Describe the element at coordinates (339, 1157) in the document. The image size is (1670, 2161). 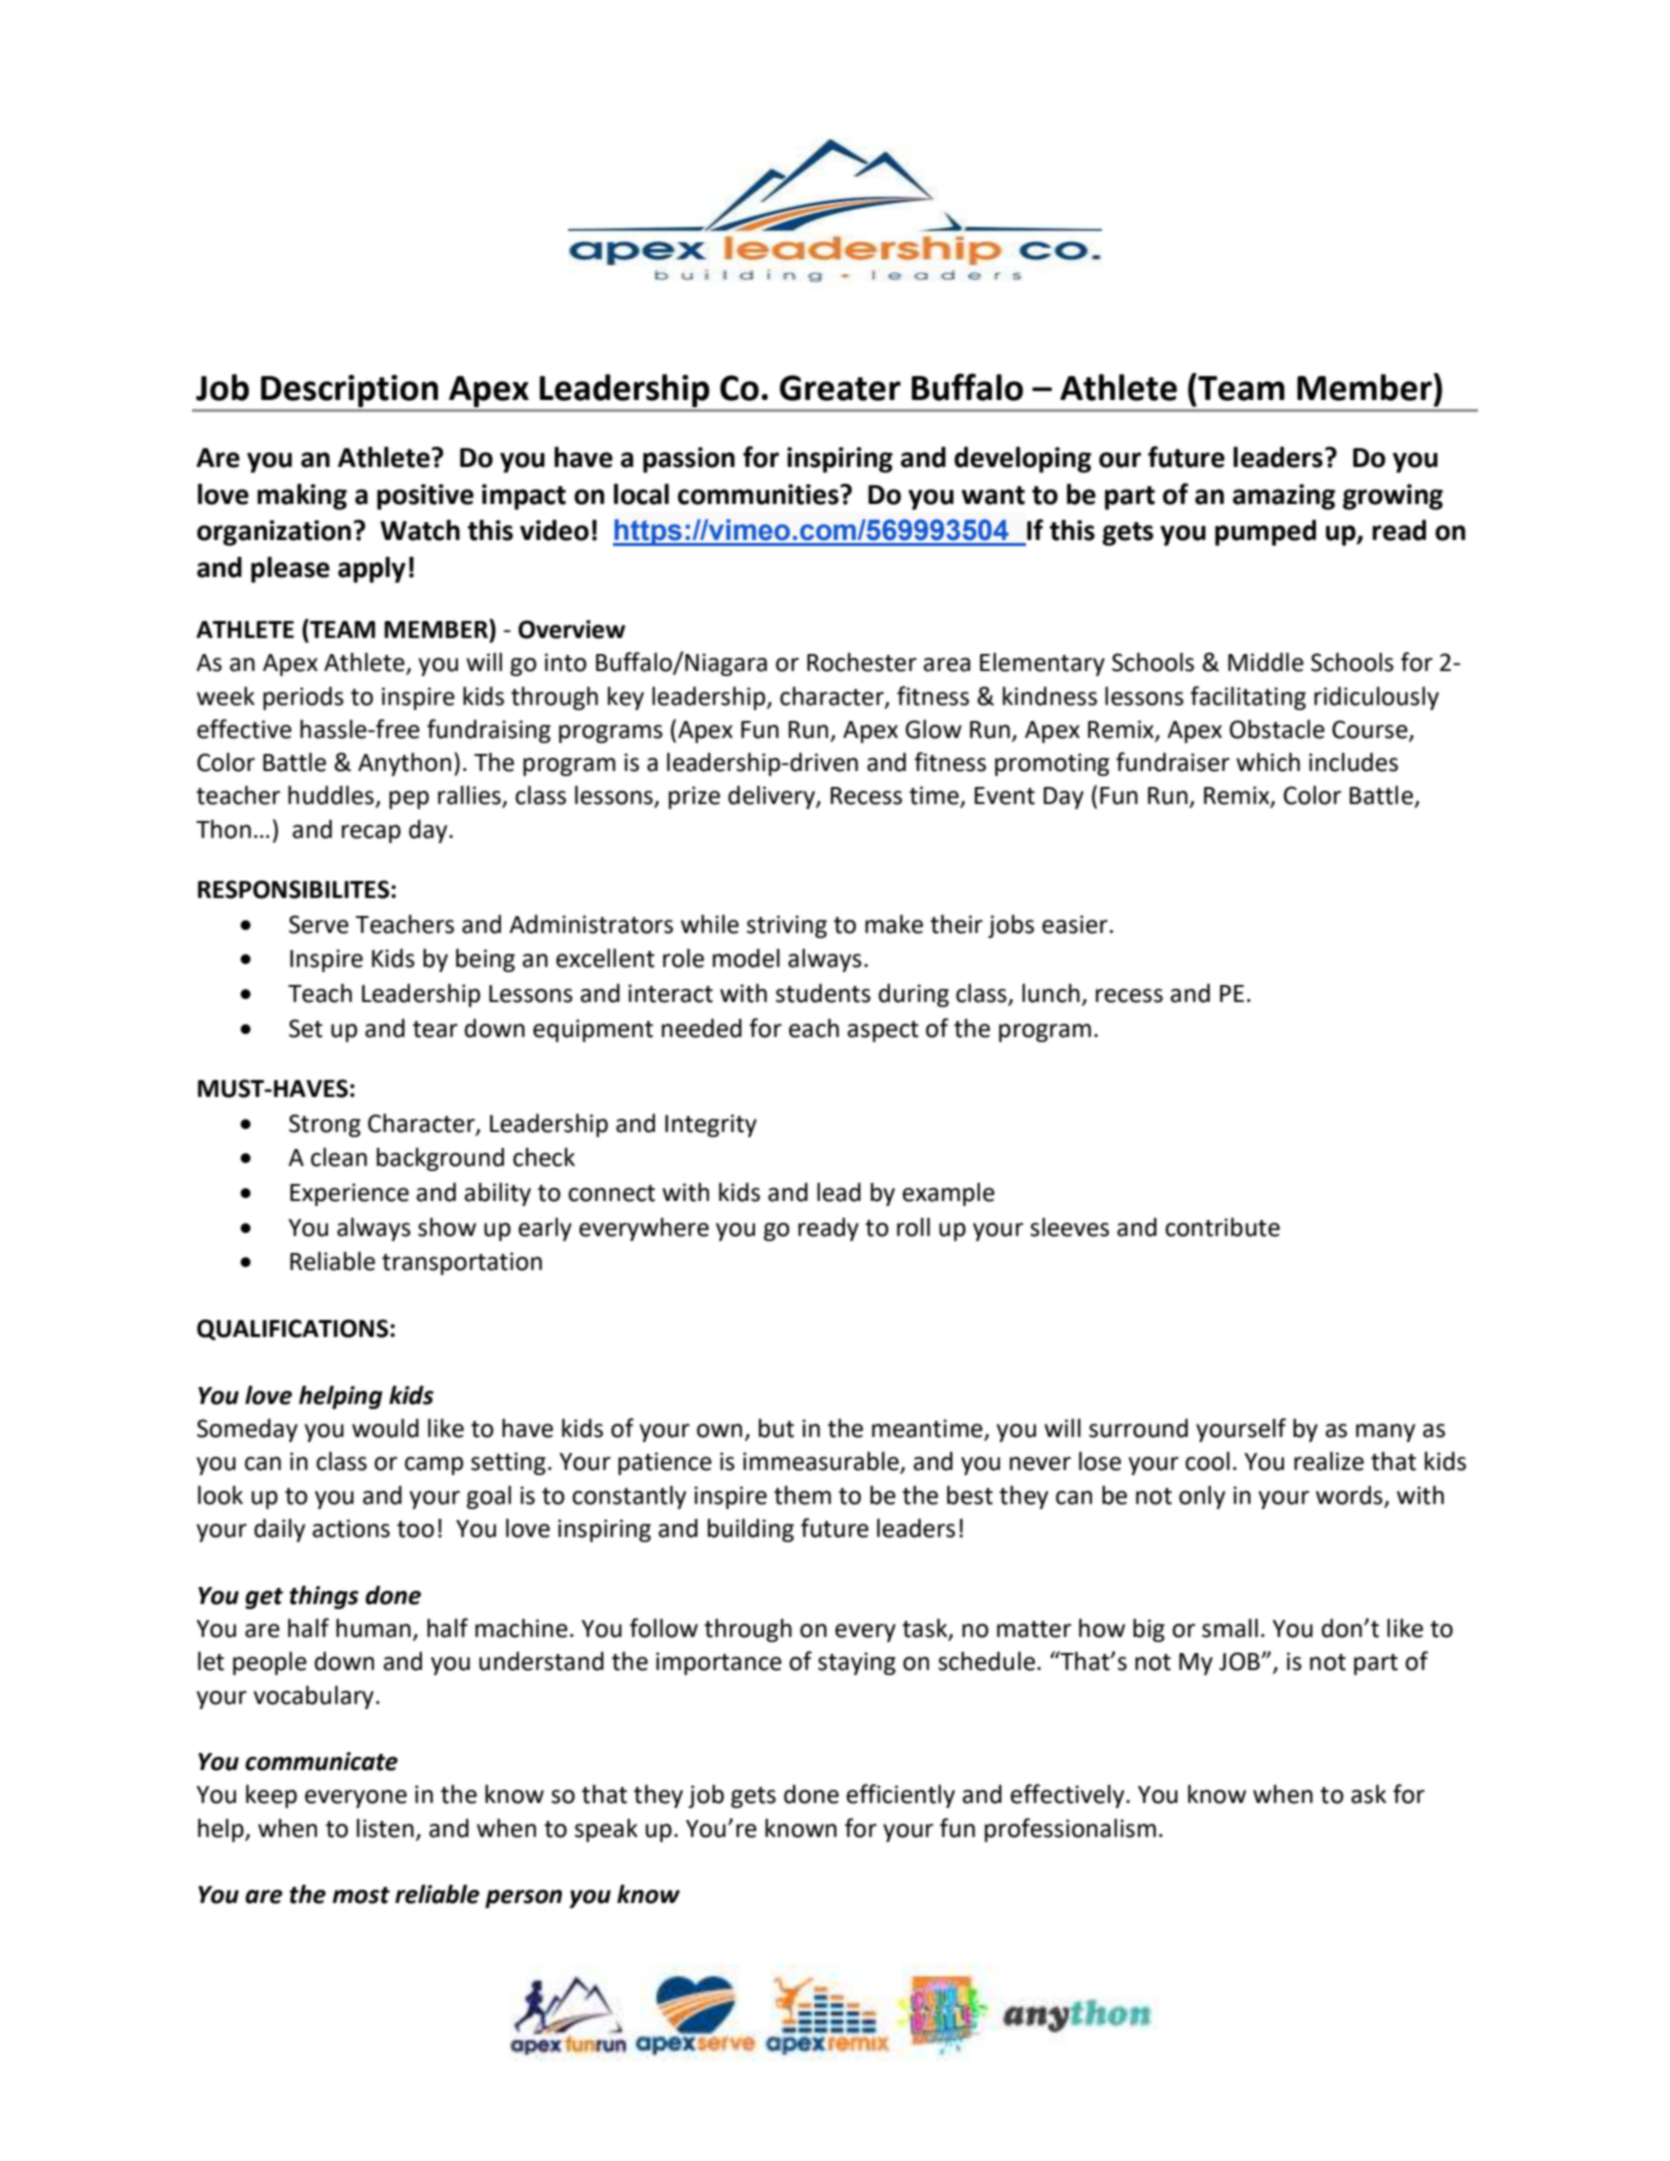
I see `clean` at that location.
